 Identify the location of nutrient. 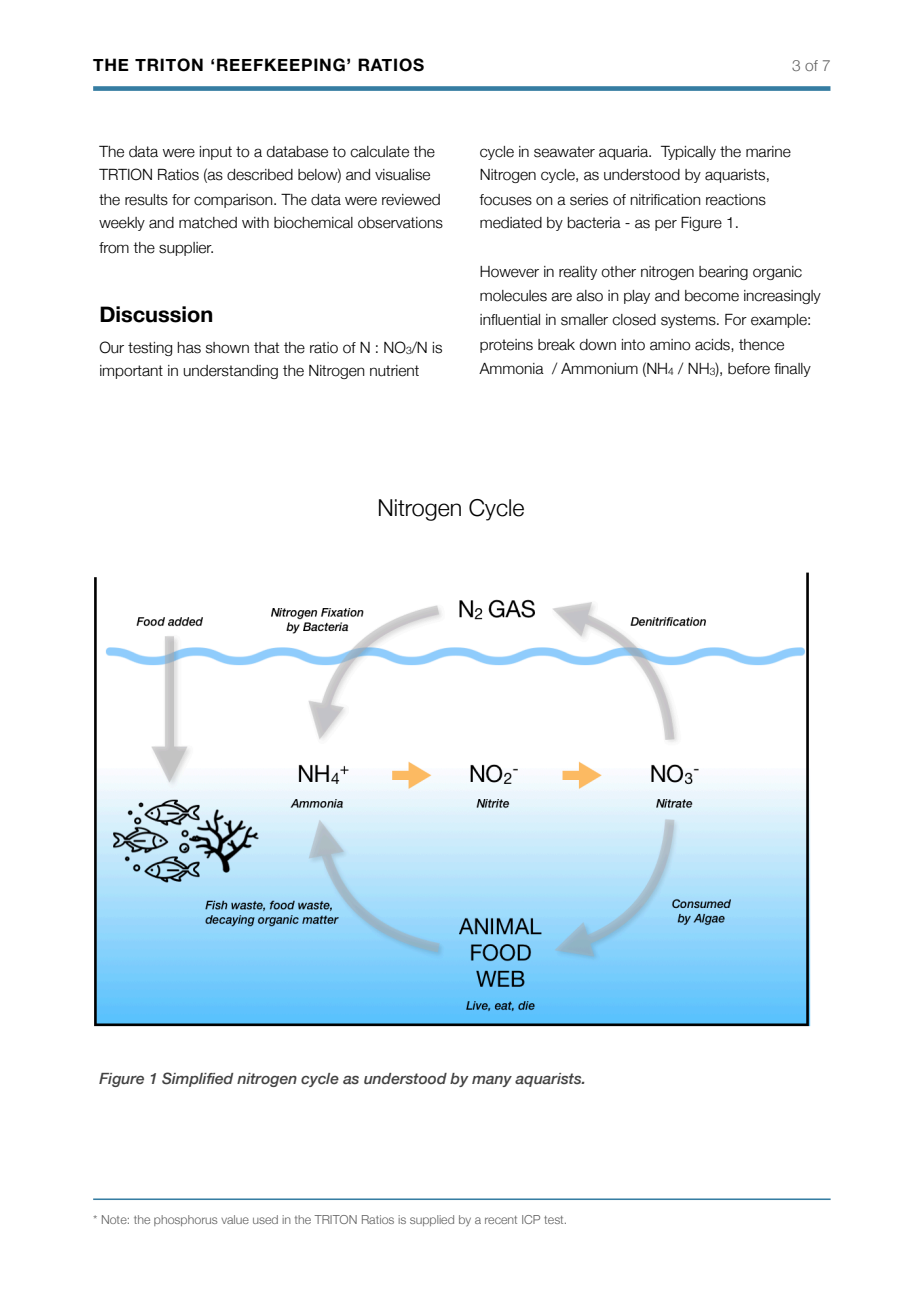
(394, 371).
